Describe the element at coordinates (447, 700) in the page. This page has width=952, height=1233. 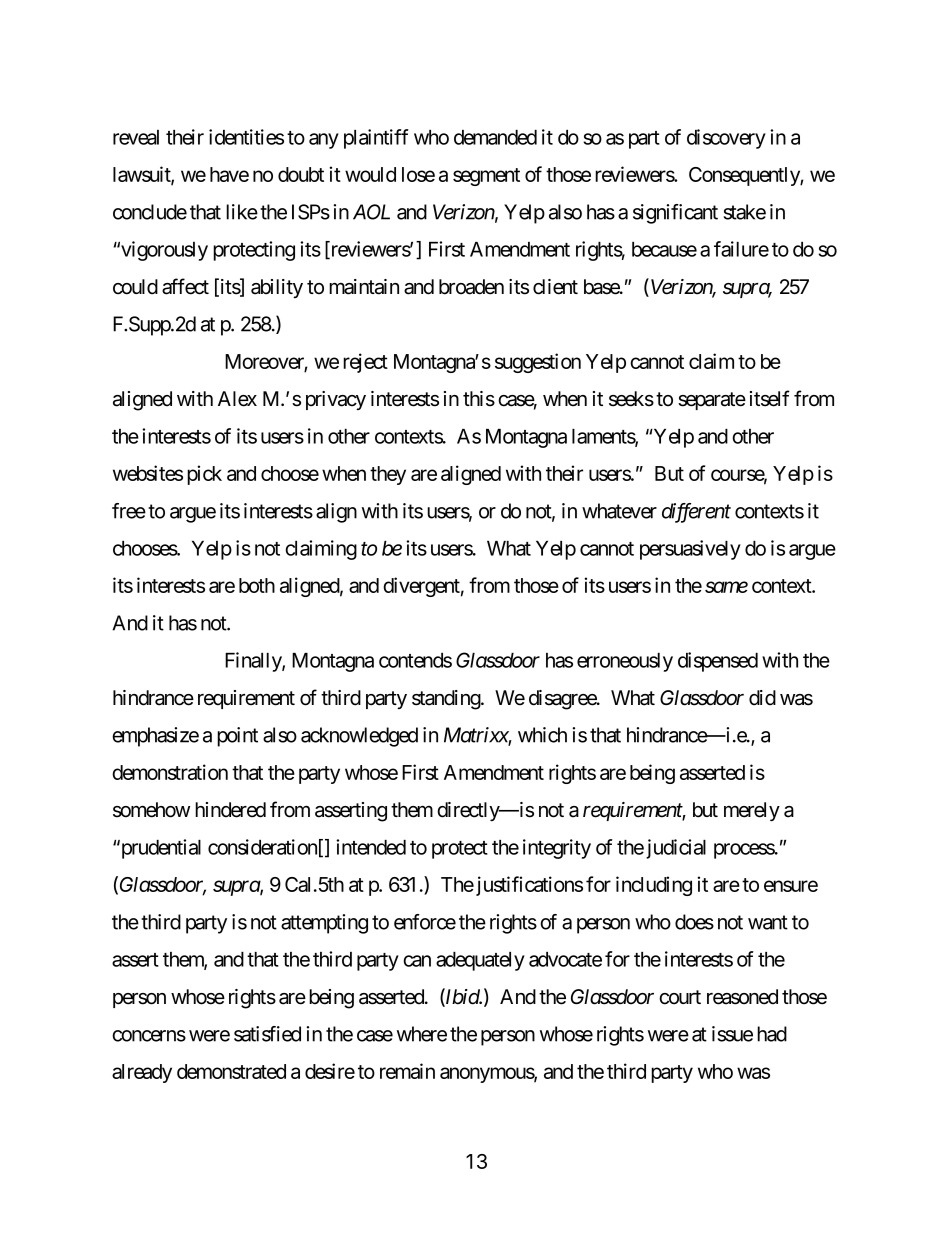
I see `standing` at that location.
